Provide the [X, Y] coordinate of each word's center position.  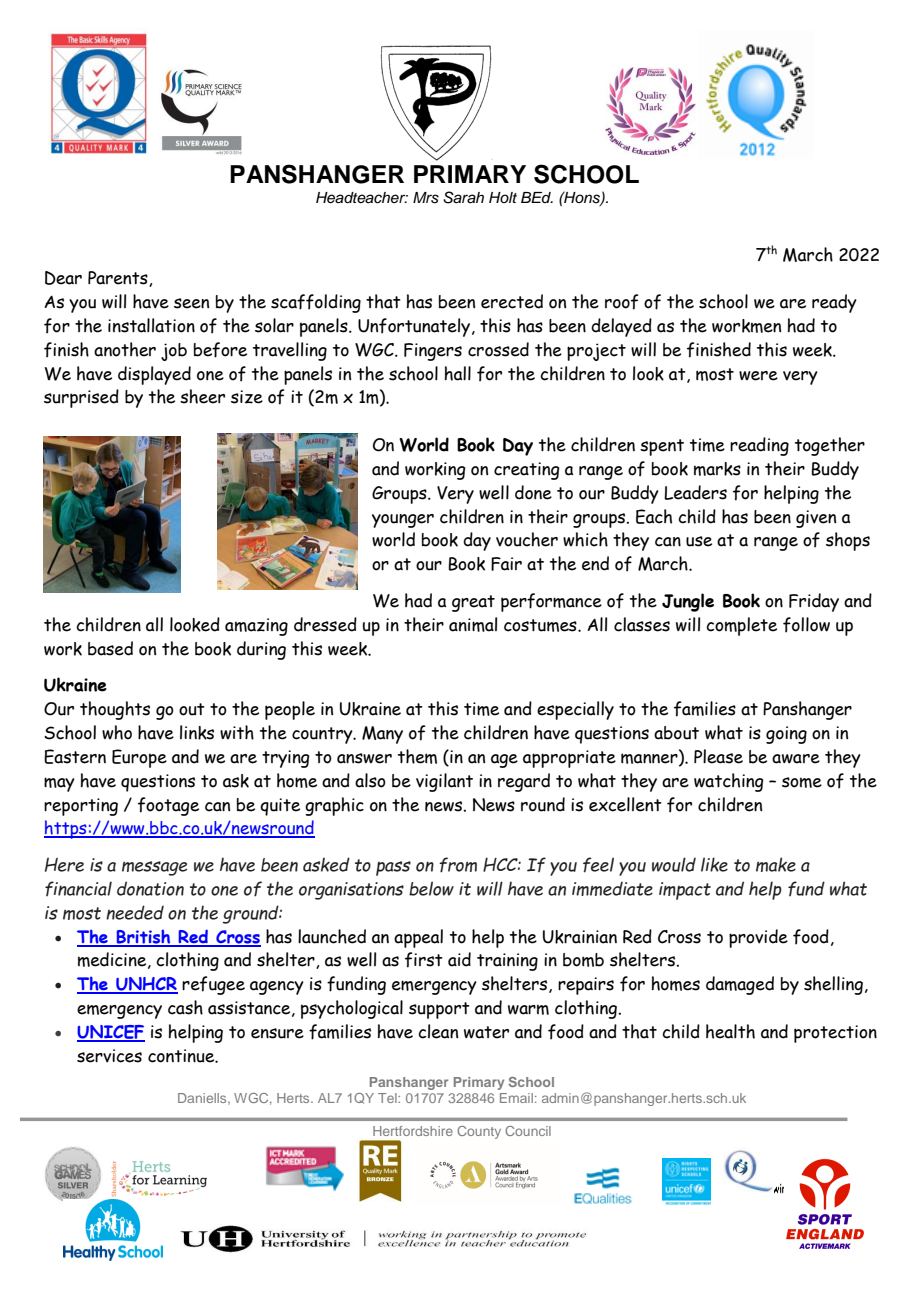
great [473, 603]
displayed [154, 375]
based [110, 648]
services [109, 1056]
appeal [418, 938]
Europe [139, 758]
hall [458, 373]
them [417, 756]
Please [718, 756]
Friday [814, 602]
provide [758, 938]
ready [834, 303]
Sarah [463, 197]
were [758, 376]
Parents [119, 279]
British [144, 937]
